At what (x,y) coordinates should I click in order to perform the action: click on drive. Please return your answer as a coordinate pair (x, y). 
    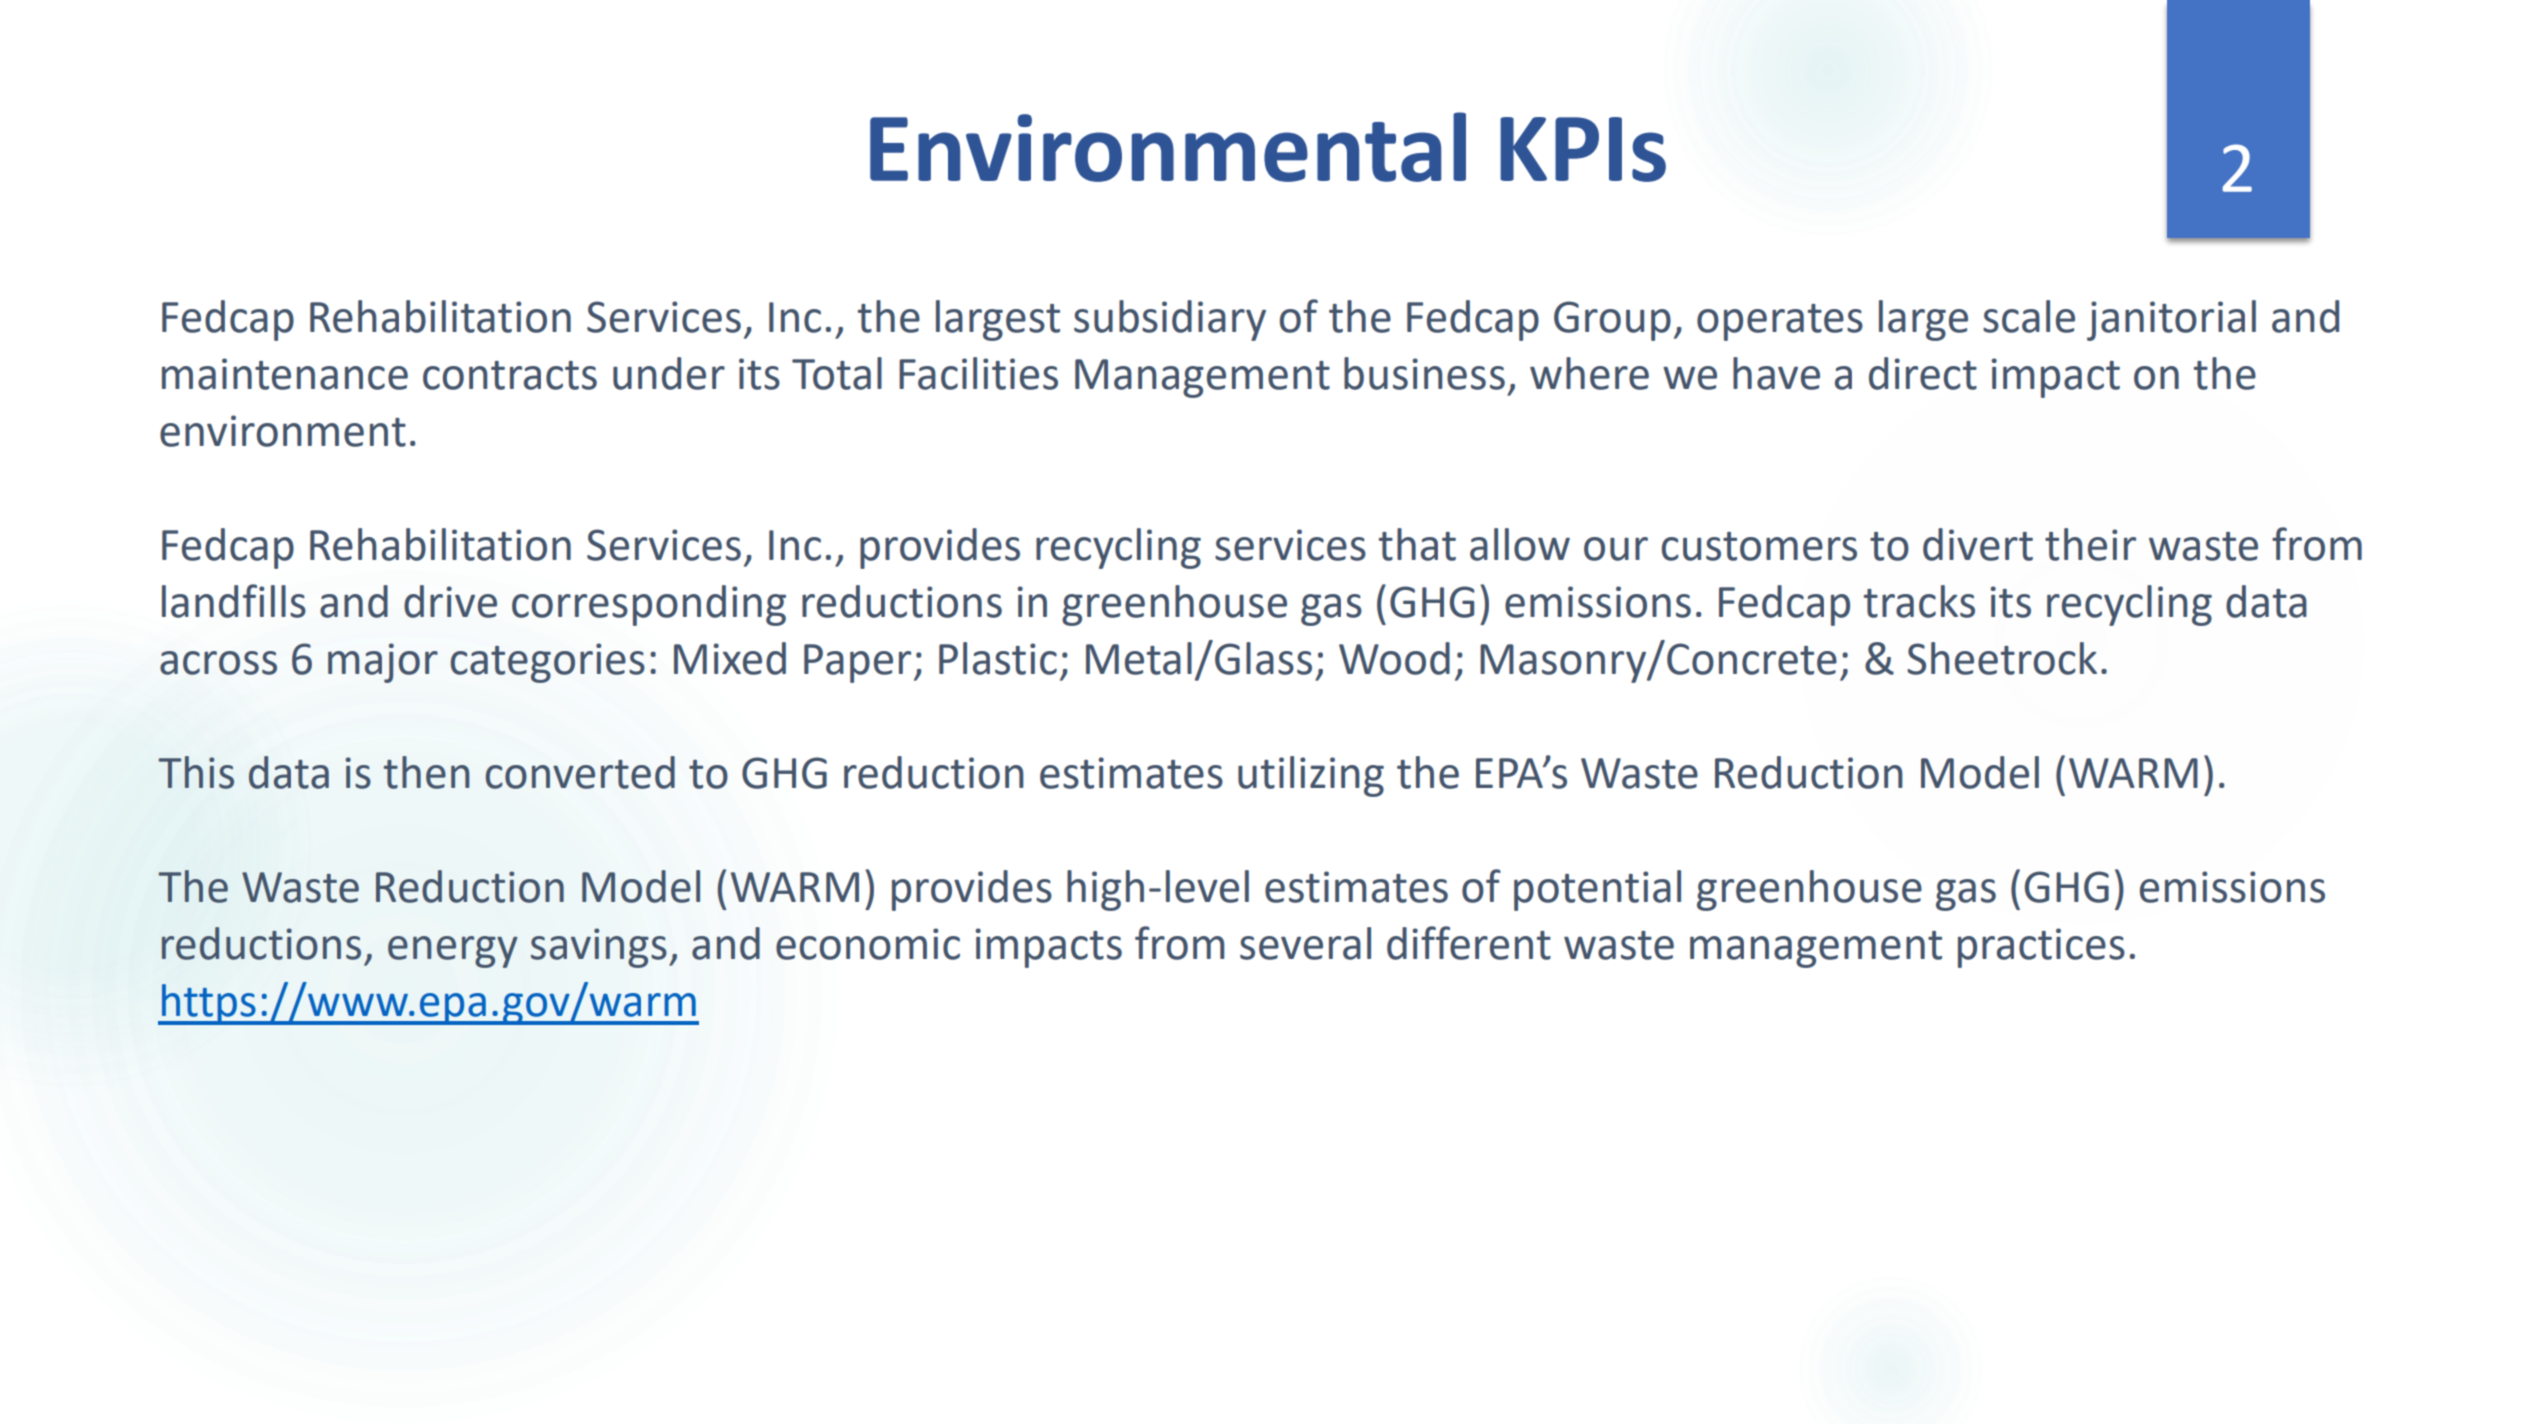
    Looking at the image, I should click on (450, 601).
